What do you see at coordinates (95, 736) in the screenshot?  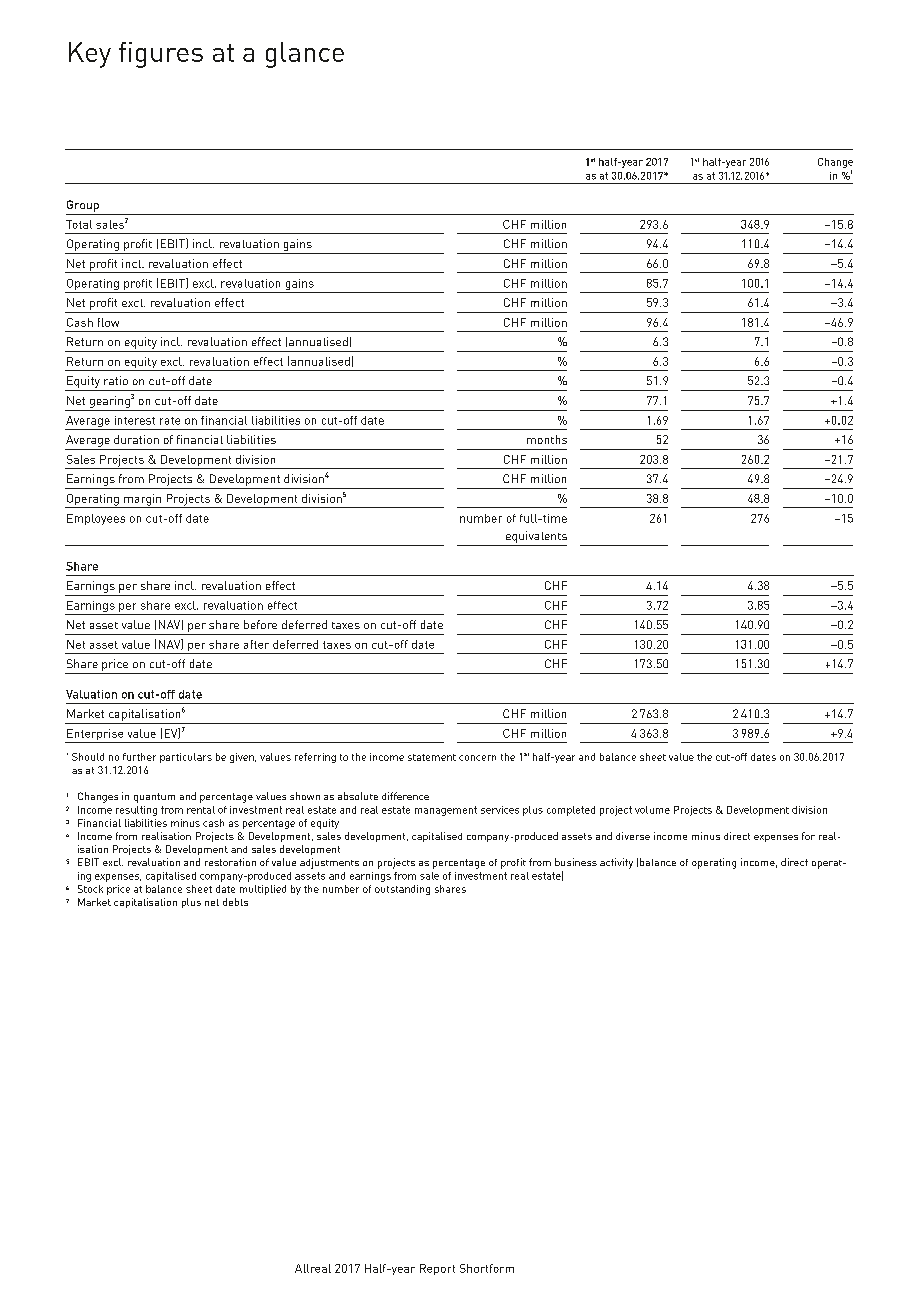 I see `Enterprise` at bounding box center [95, 736].
